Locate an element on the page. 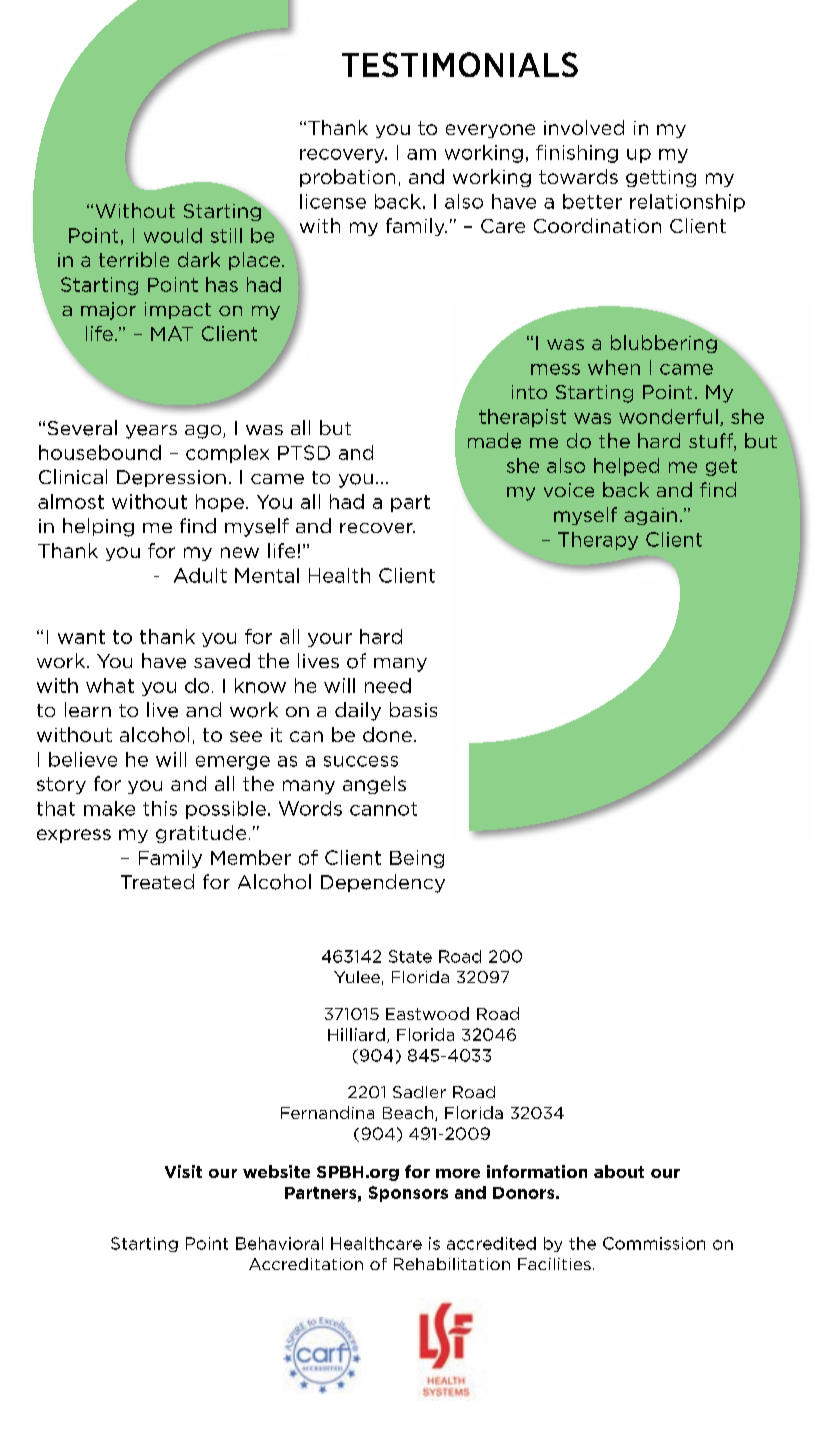  PTSD is located at coordinates (304, 452).
